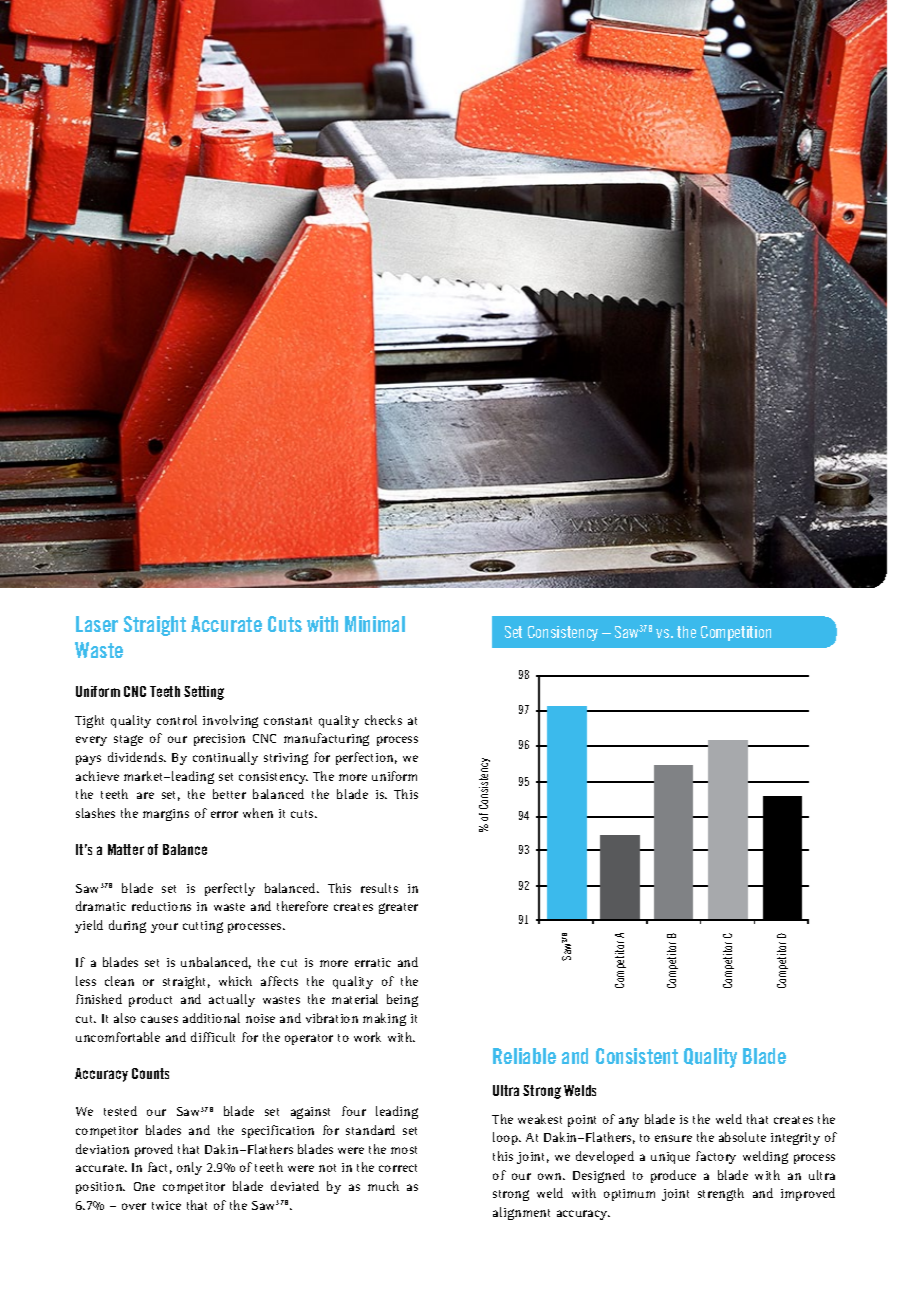 The height and width of the screenshot is (1308, 924). What do you see at coordinates (637, 1056) in the screenshot?
I see `Consistent` at bounding box center [637, 1056].
